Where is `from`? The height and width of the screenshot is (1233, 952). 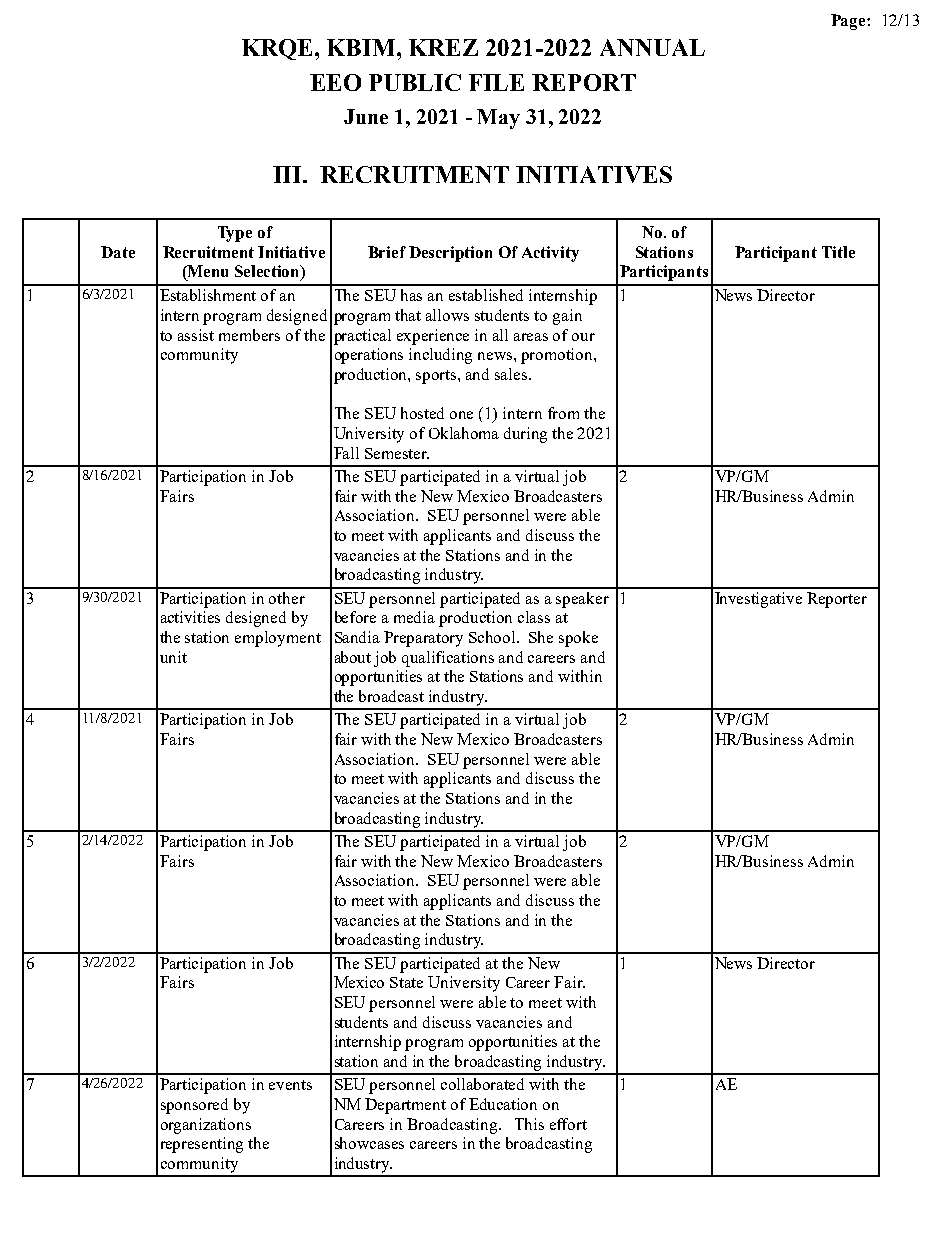
from is located at coordinates (563, 413).
